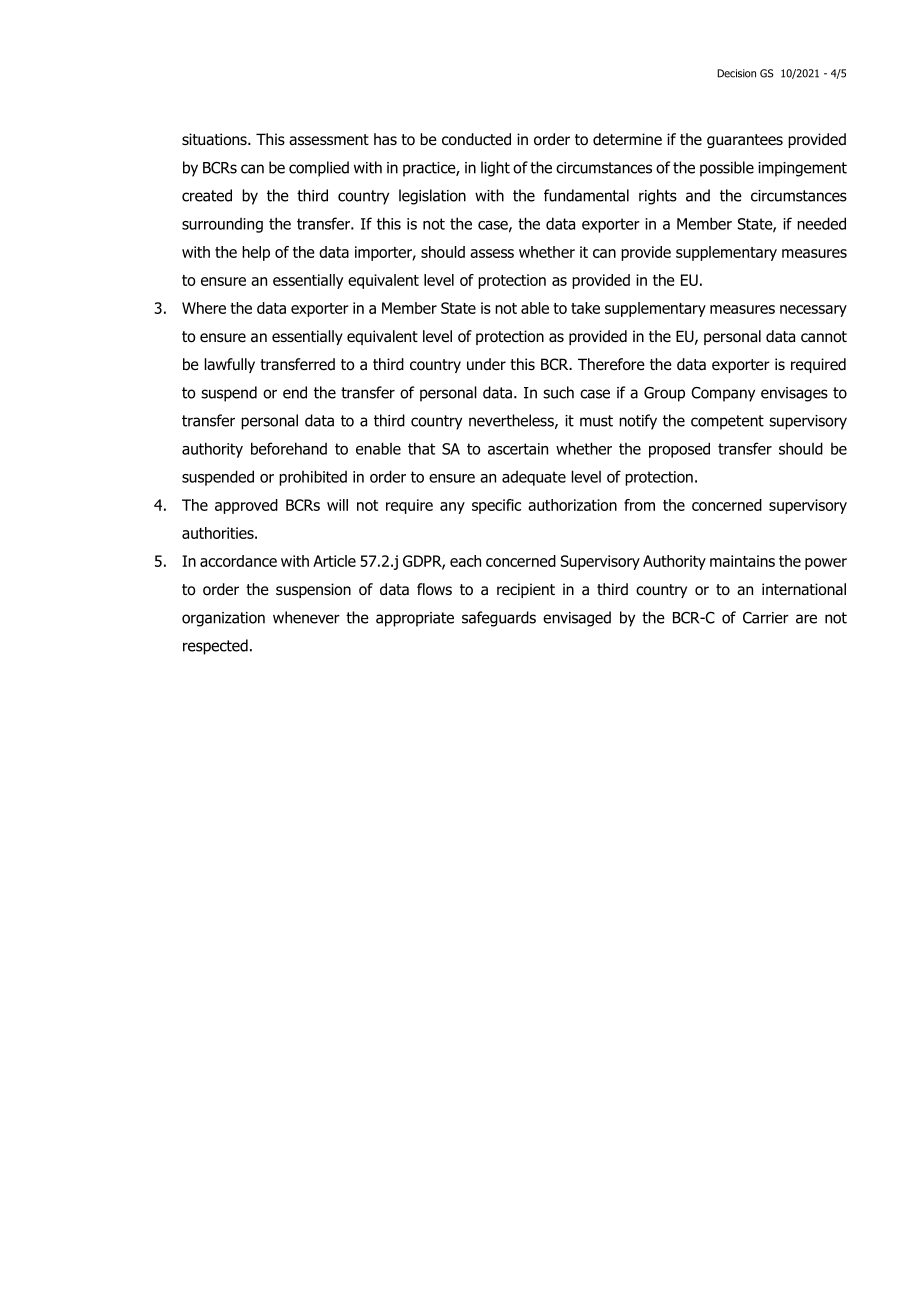  I want to click on from, so click(639, 505).
